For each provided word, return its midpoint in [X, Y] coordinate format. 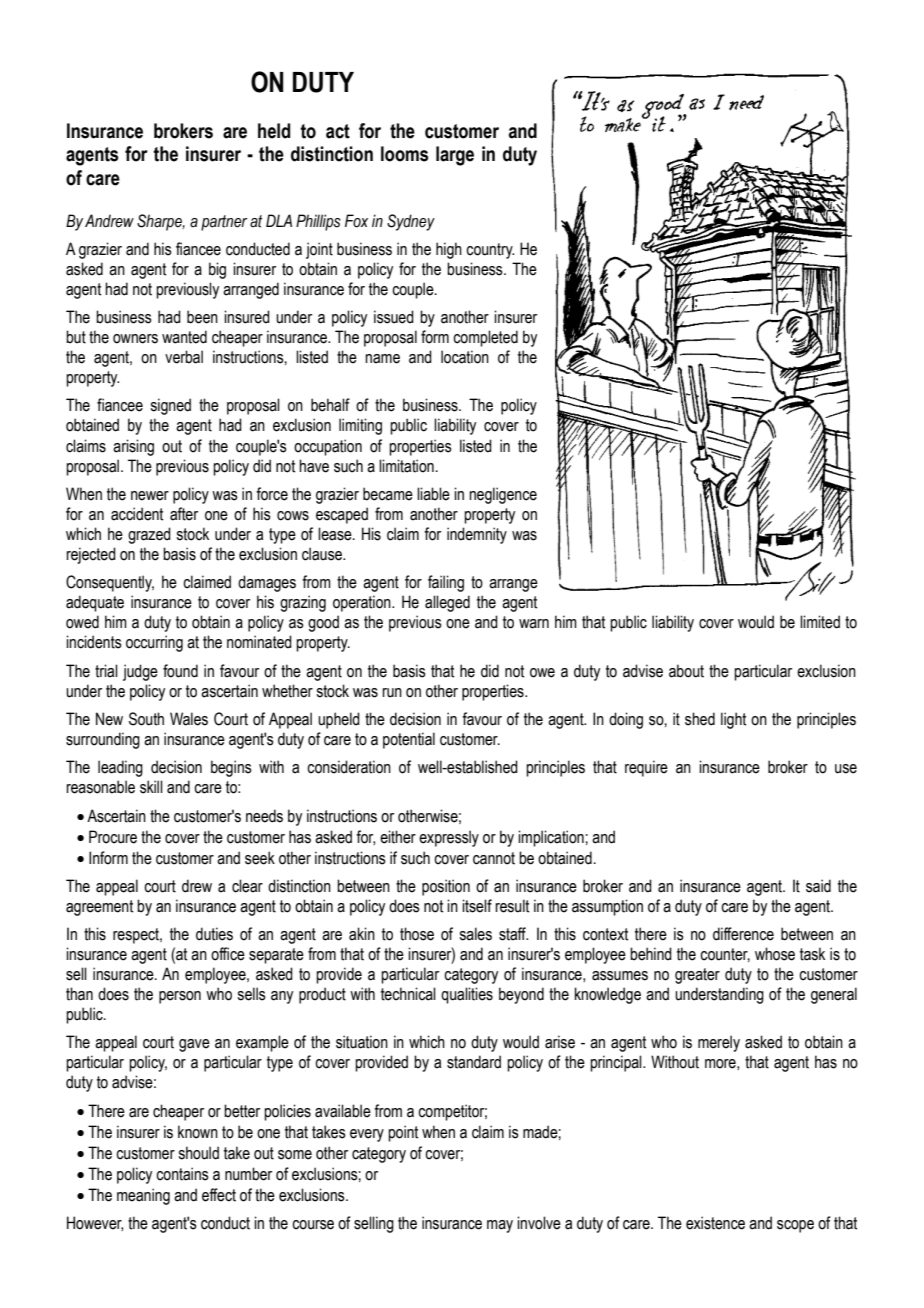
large [455, 156]
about [686, 671]
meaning [143, 1196]
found [180, 671]
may [500, 1226]
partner [224, 223]
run [392, 693]
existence [715, 1223]
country [490, 251]
